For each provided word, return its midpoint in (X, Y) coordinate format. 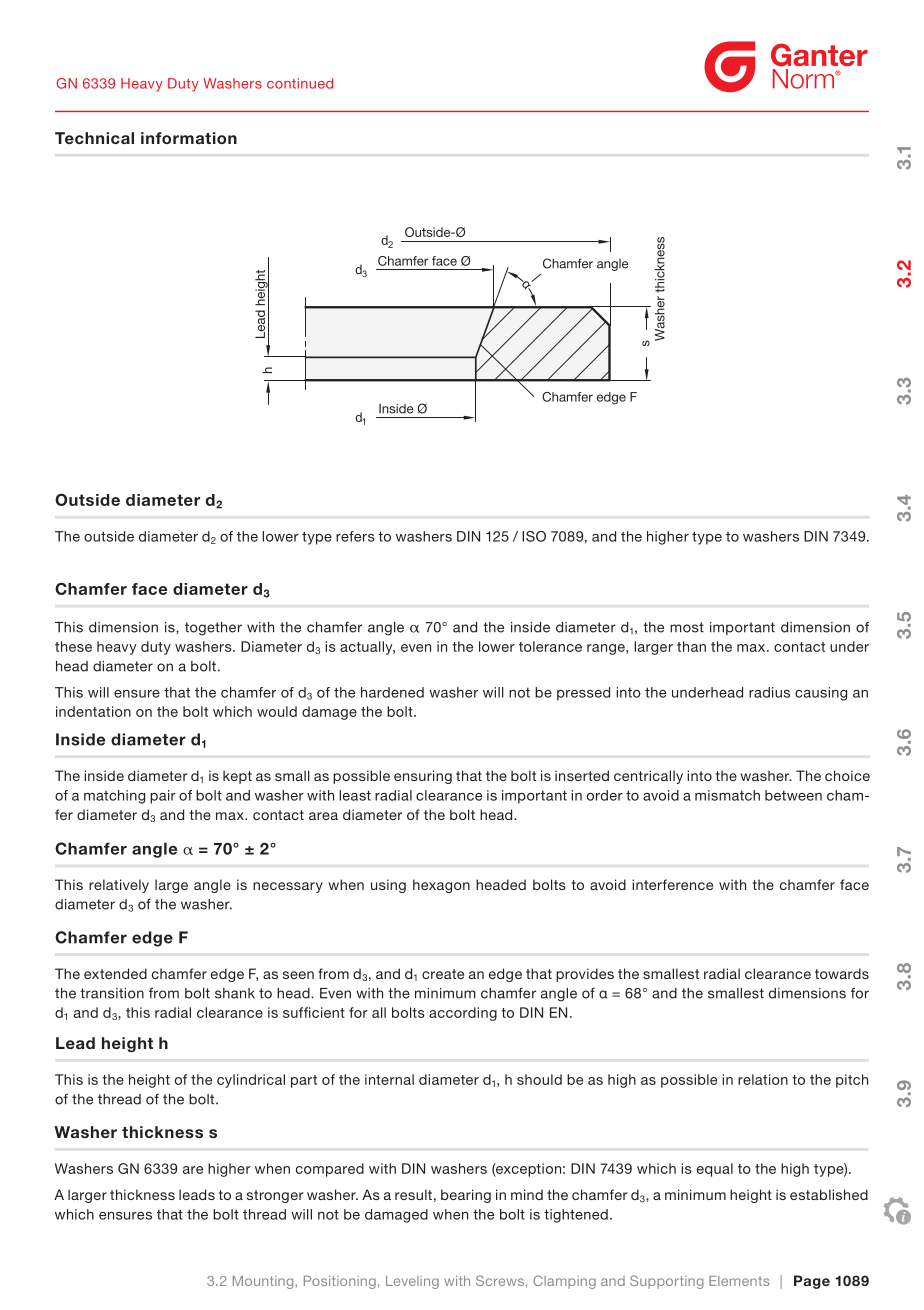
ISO (534, 536)
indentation (93, 711)
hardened (392, 692)
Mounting (264, 1282)
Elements (739, 1281)
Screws (500, 1280)
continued (300, 83)
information (189, 138)
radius (769, 692)
